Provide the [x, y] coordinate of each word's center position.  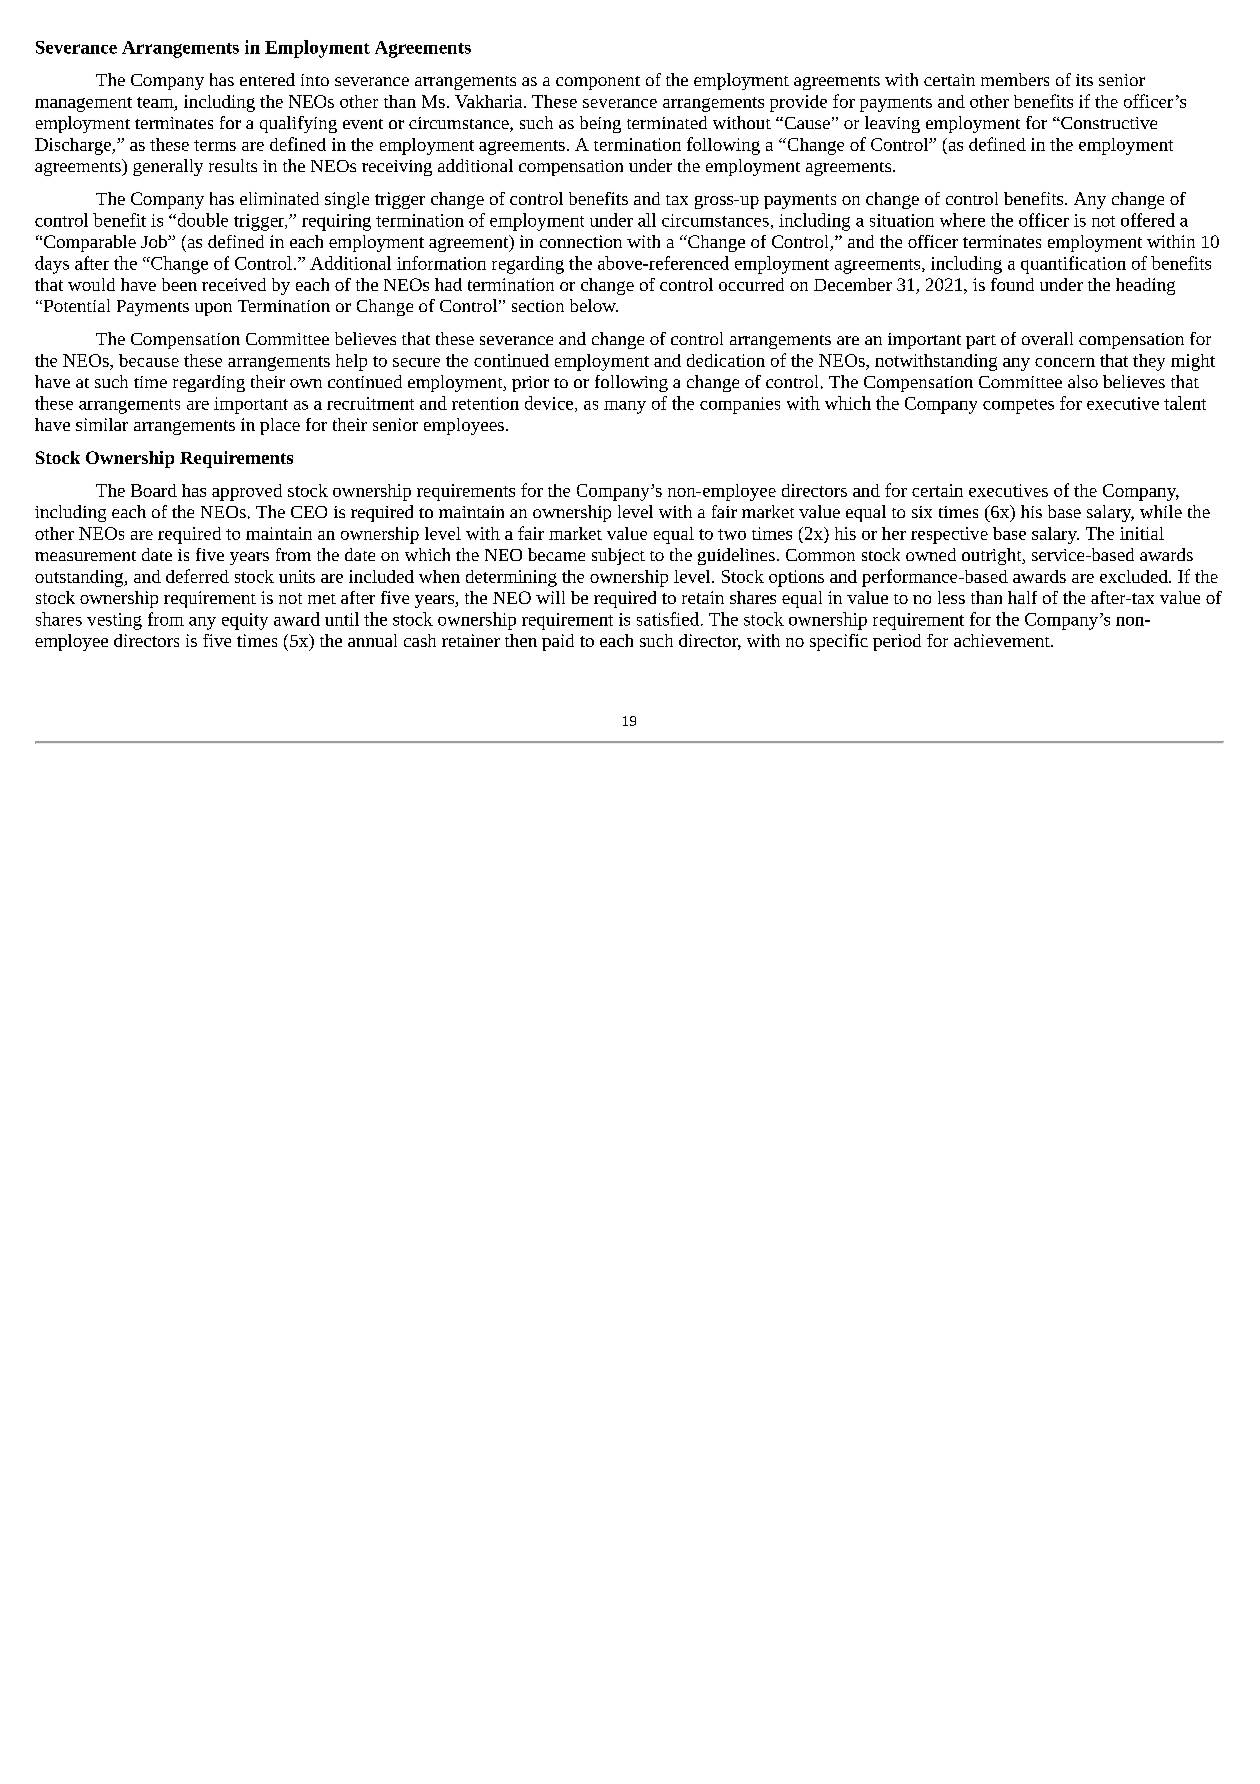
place [280, 426]
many [625, 407]
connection [581, 241]
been [179, 284]
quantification [1073, 265]
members [1015, 79]
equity [245, 621]
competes [1018, 406]
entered [267, 79]
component [598, 83]
